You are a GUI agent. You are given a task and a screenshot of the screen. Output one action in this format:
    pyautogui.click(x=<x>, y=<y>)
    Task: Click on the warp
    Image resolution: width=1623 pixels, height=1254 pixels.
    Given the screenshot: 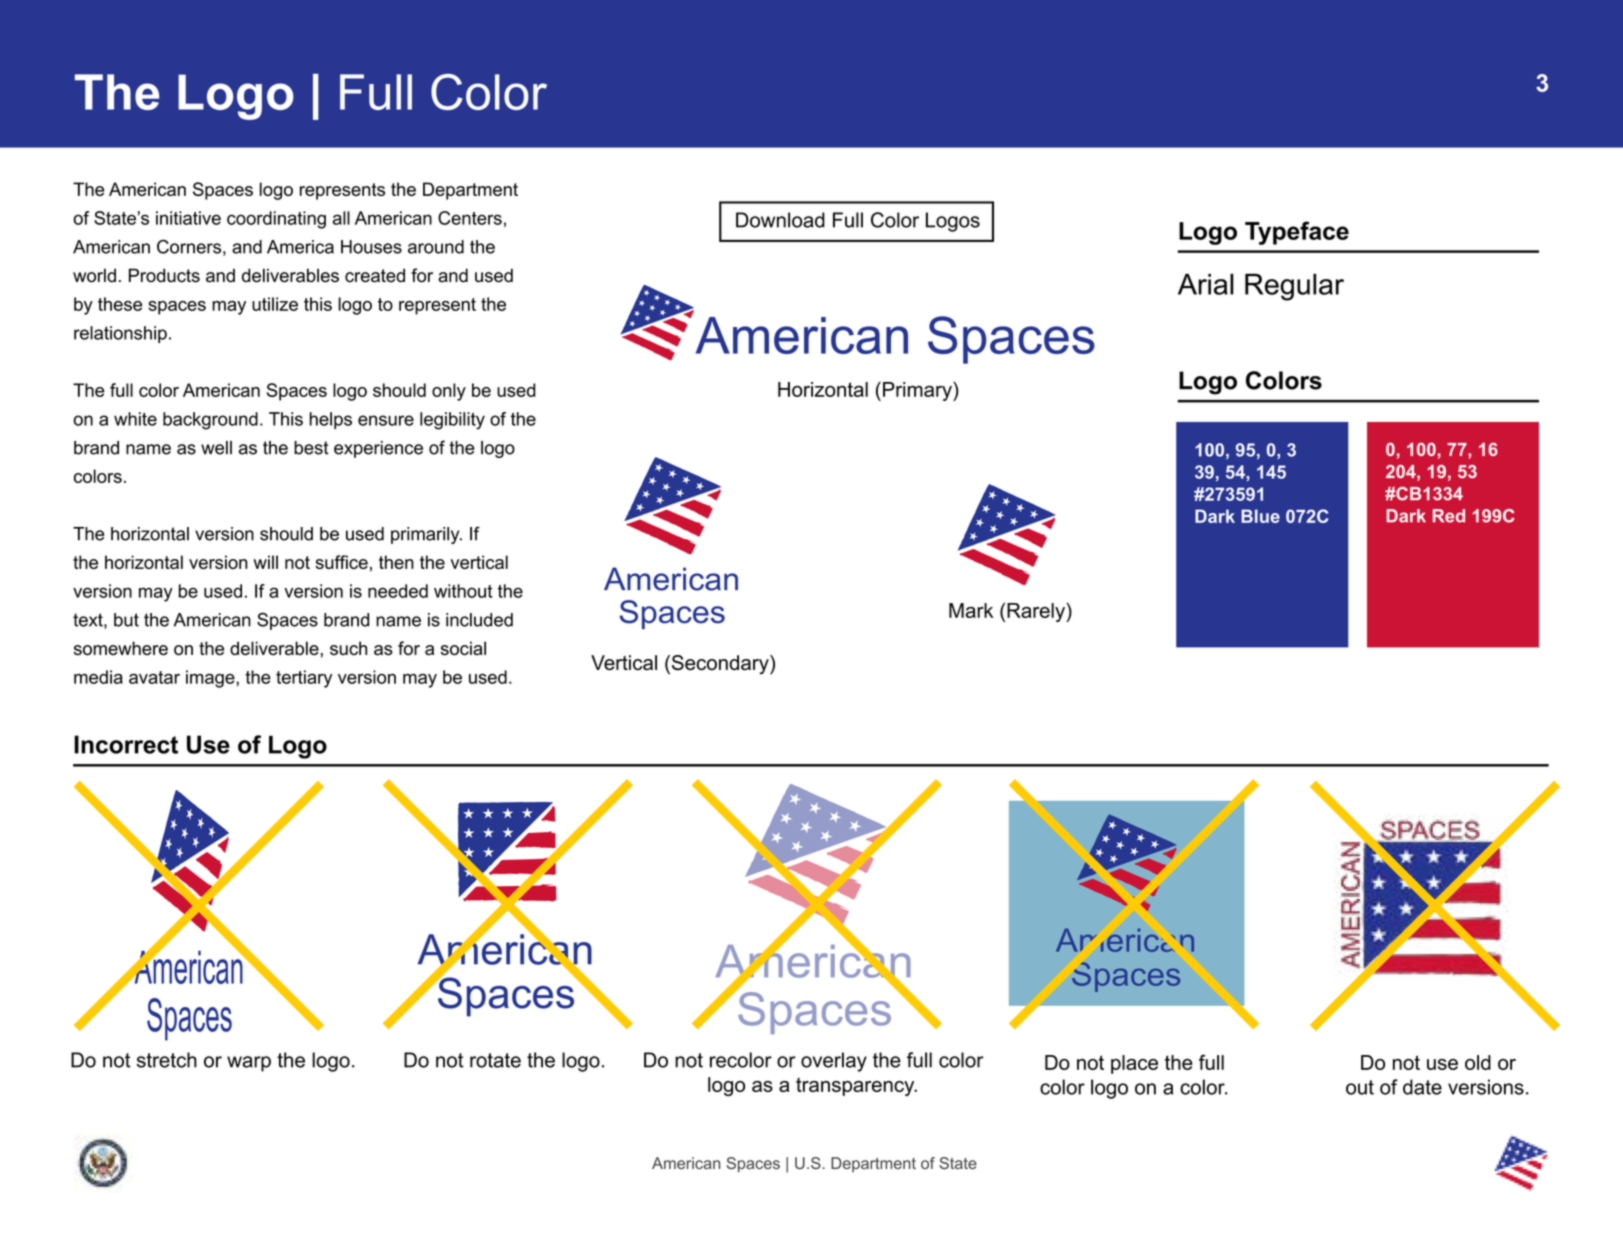 What is the action you would take?
    pyautogui.click(x=249, y=1064)
